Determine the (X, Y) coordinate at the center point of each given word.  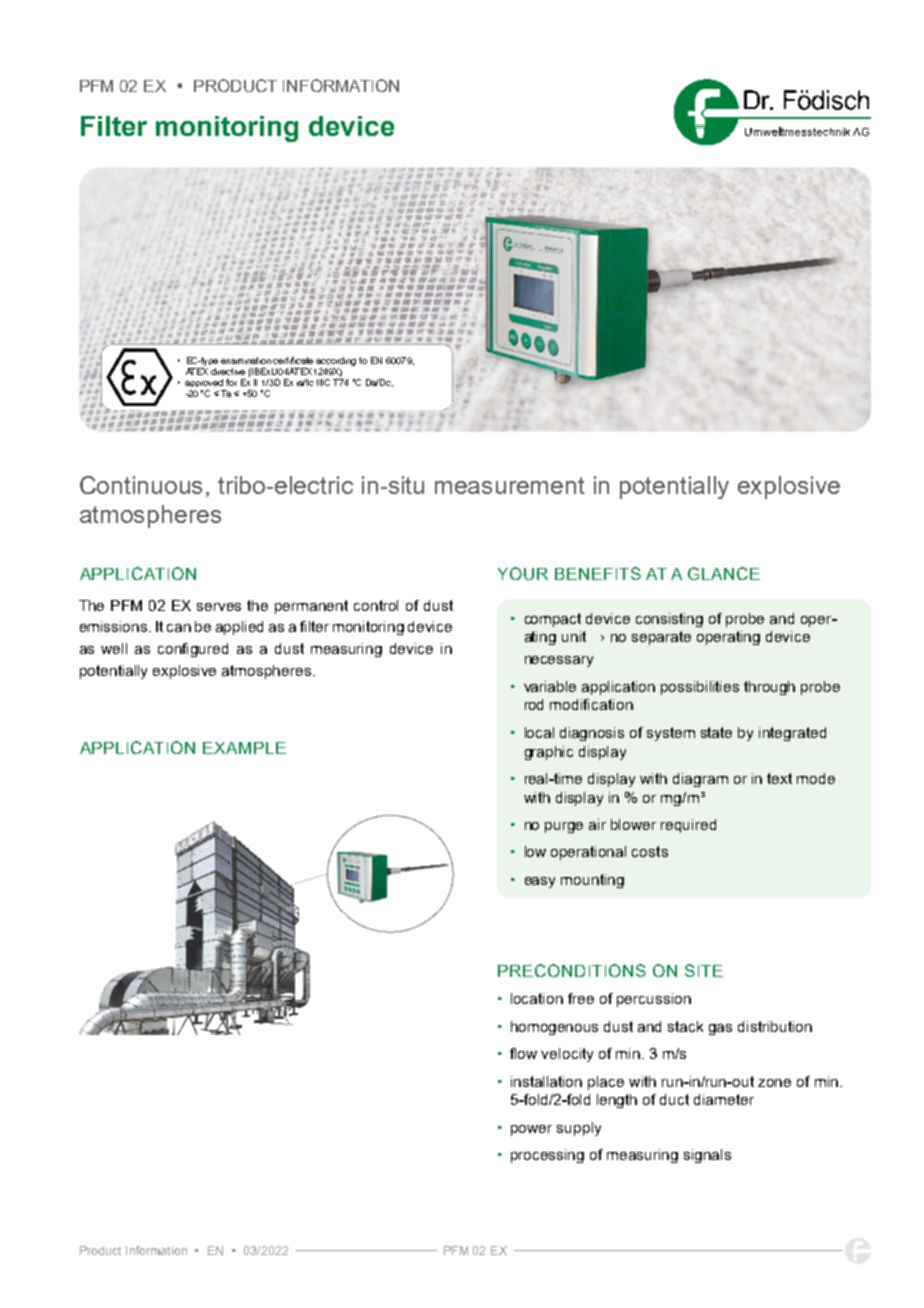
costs (650, 851)
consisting (669, 620)
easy (540, 882)
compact (553, 620)
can (179, 628)
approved (205, 385)
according (336, 361)
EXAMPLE (244, 748)
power (531, 1130)
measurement (510, 485)
